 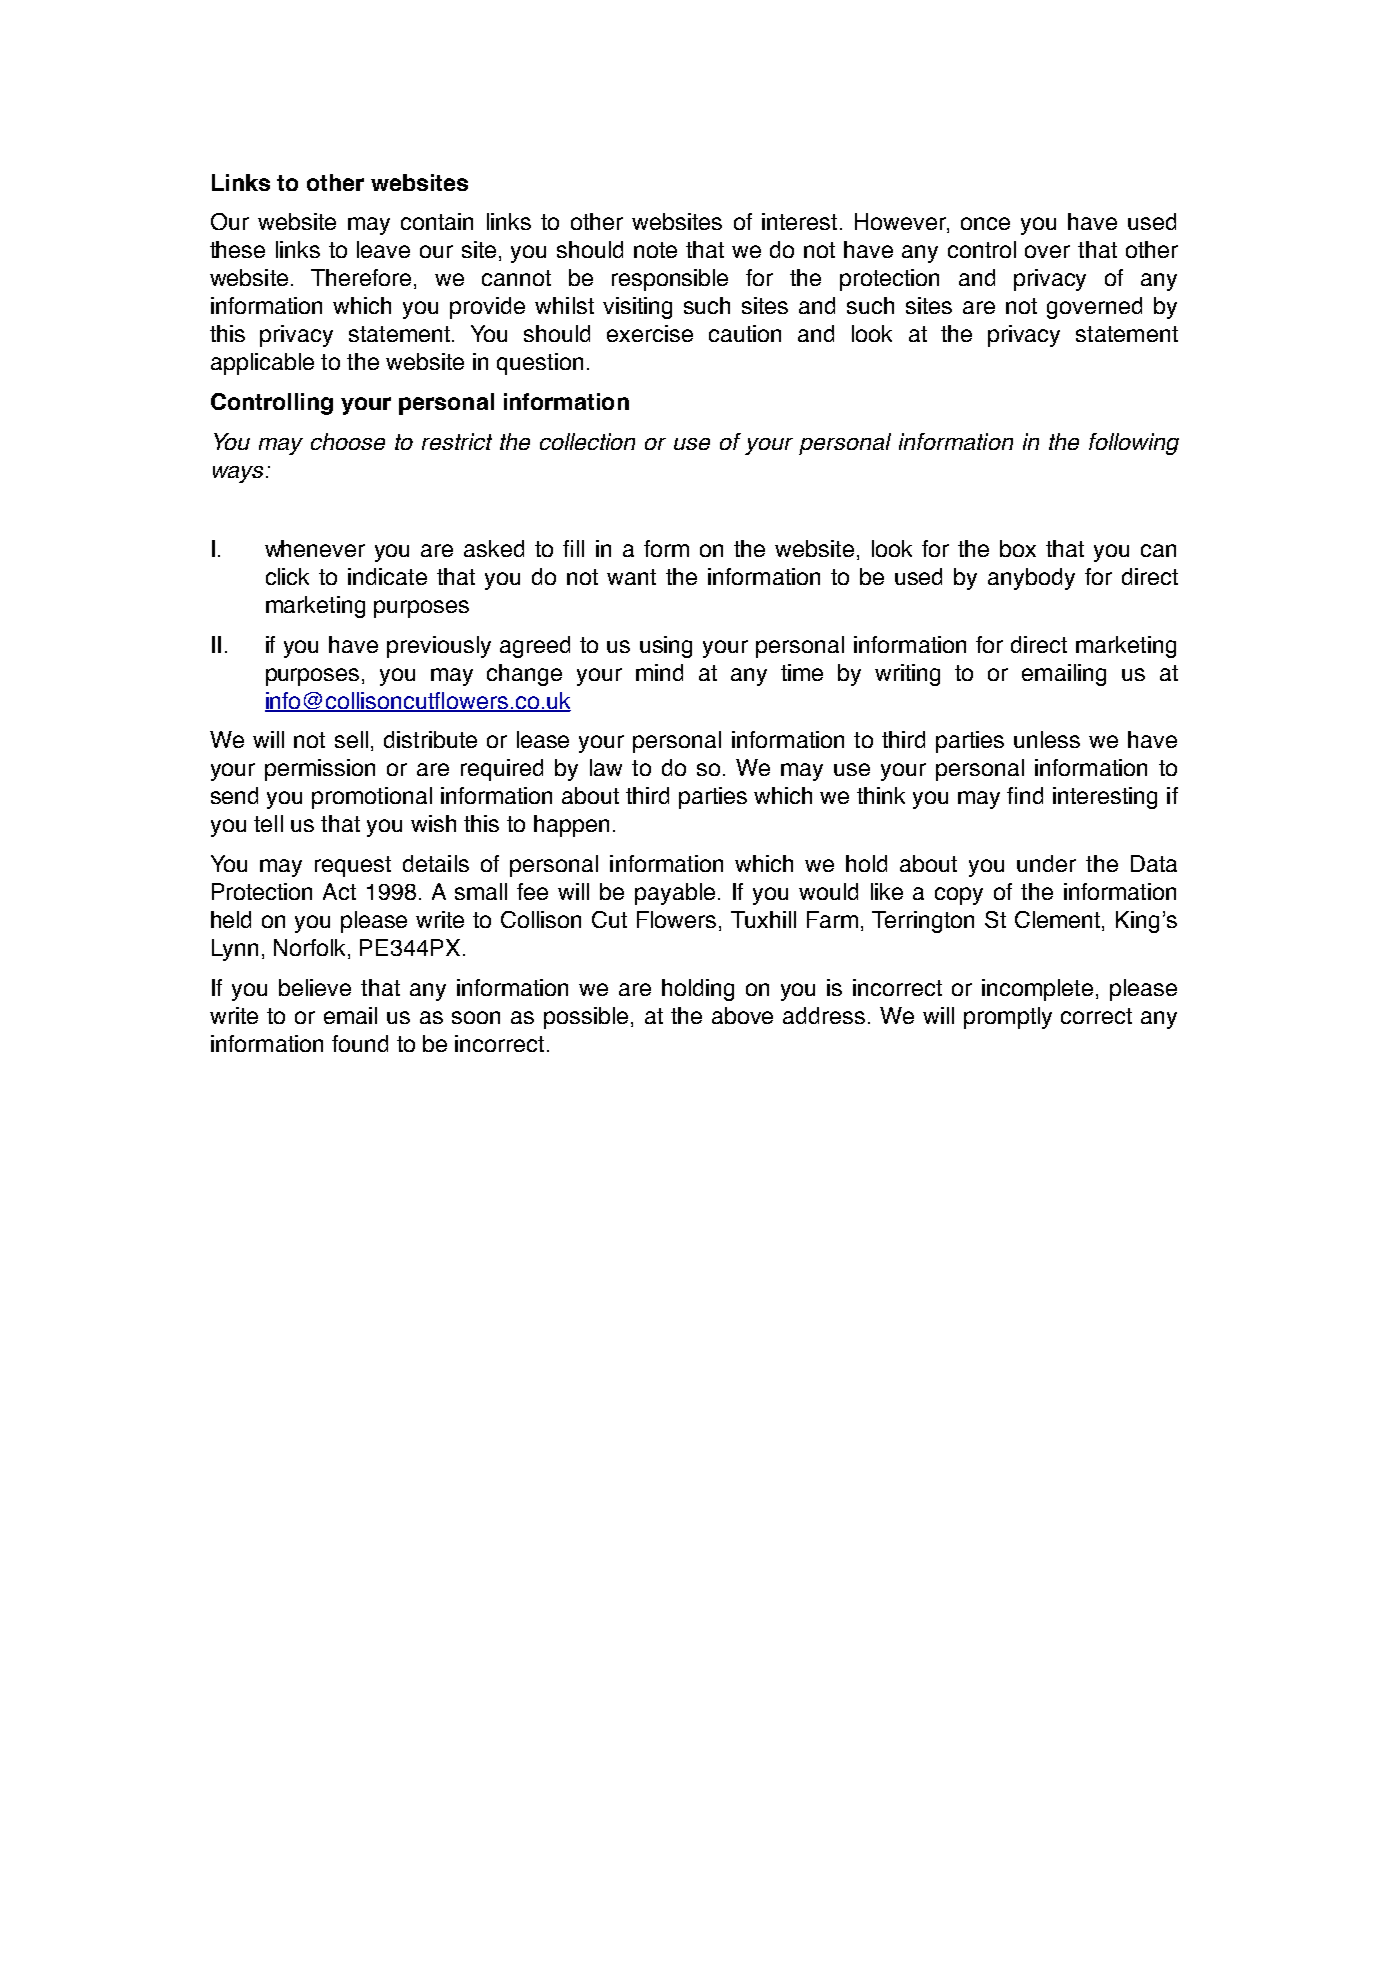 I want to click on note, so click(x=655, y=250).
